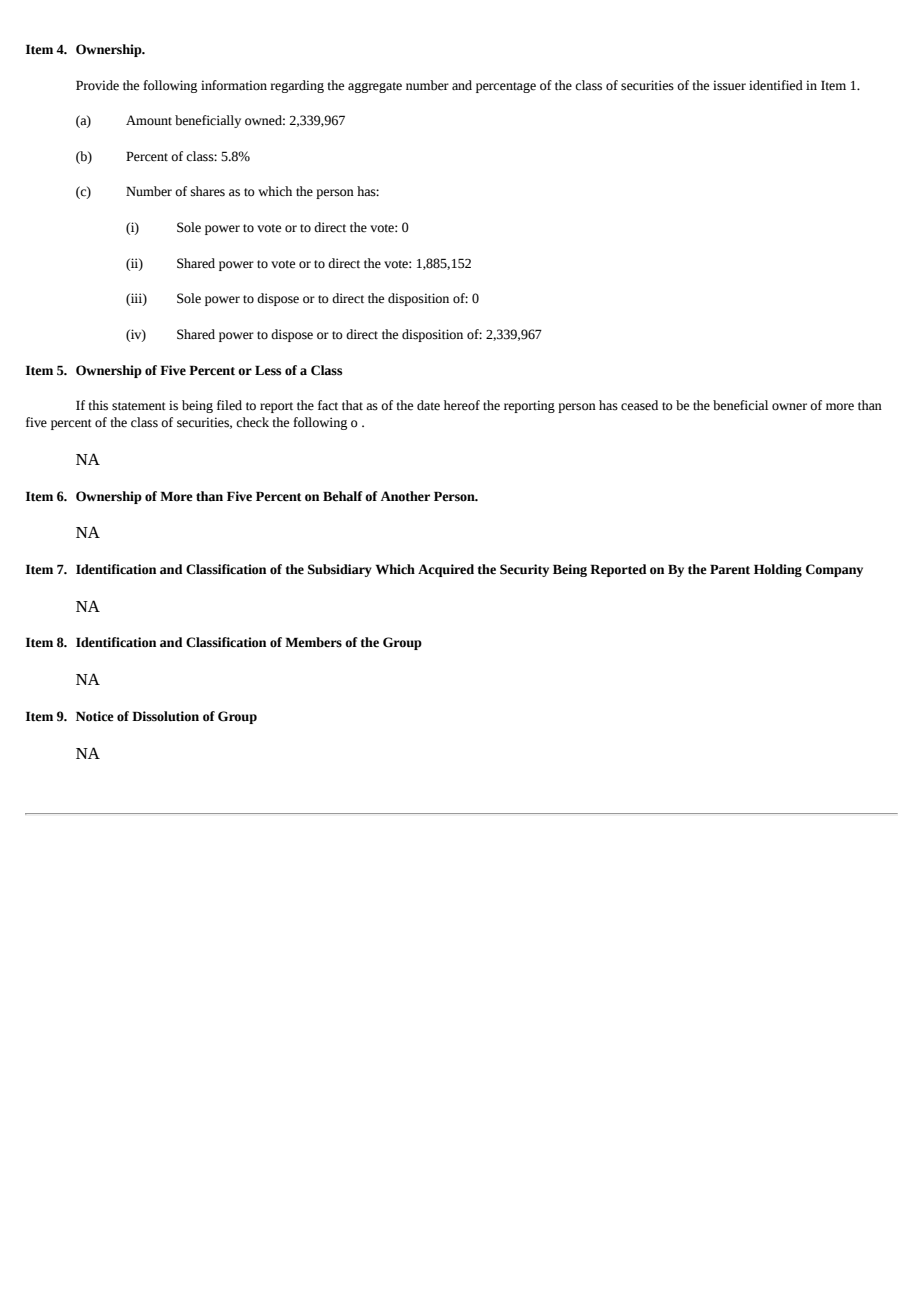 This screenshot has width=924, height=1308. What do you see at coordinates (139, 406) in the screenshot?
I see `statement` at bounding box center [139, 406].
